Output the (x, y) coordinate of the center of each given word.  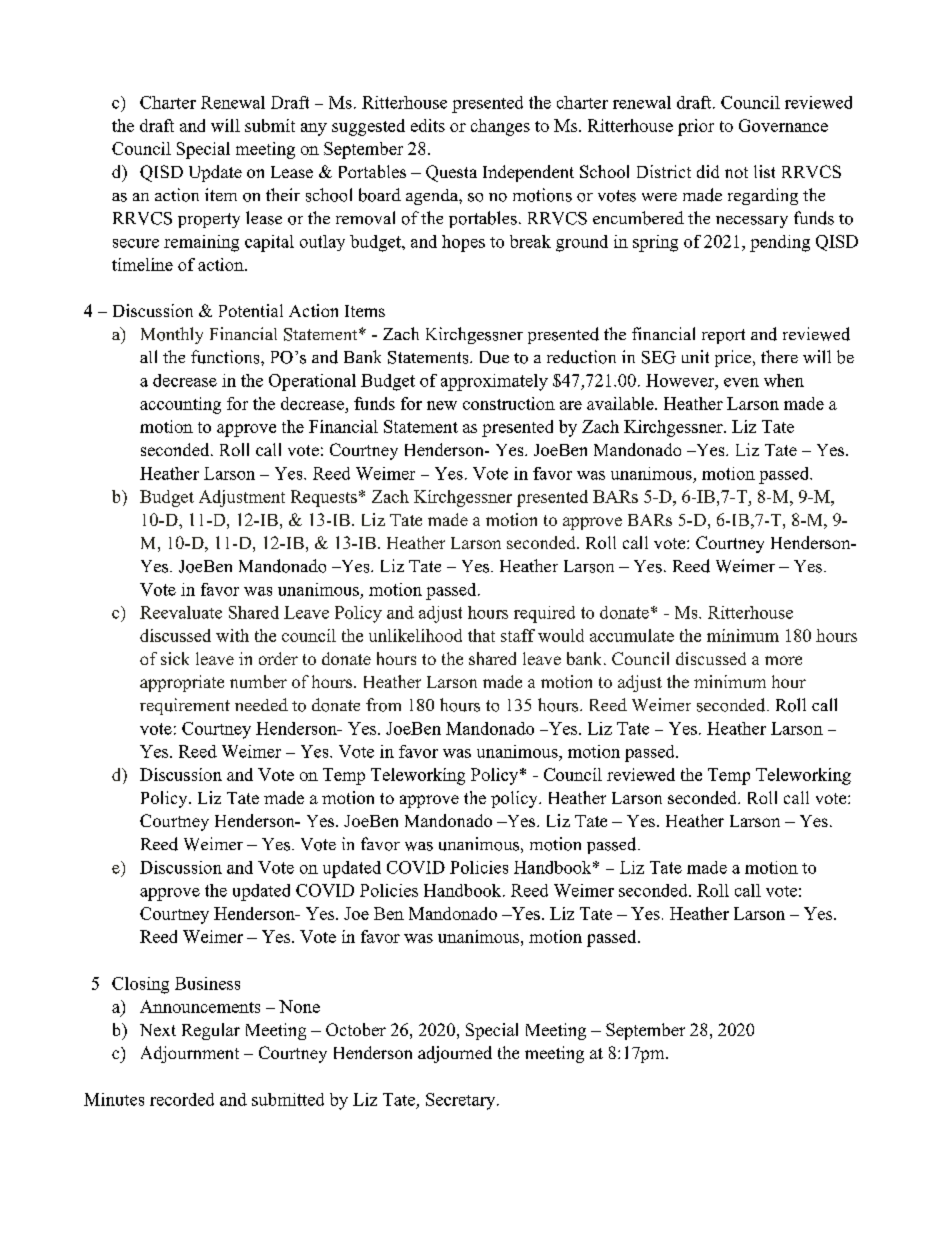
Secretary (462, 1101)
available (621, 403)
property (209, 220)
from (383, 705)
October (356, 1029)
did (708, 171)
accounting (180, 405)
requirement (185, 706)
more (783, 660)
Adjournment (190, 1054)
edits (428, 125)
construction (509, 403)
